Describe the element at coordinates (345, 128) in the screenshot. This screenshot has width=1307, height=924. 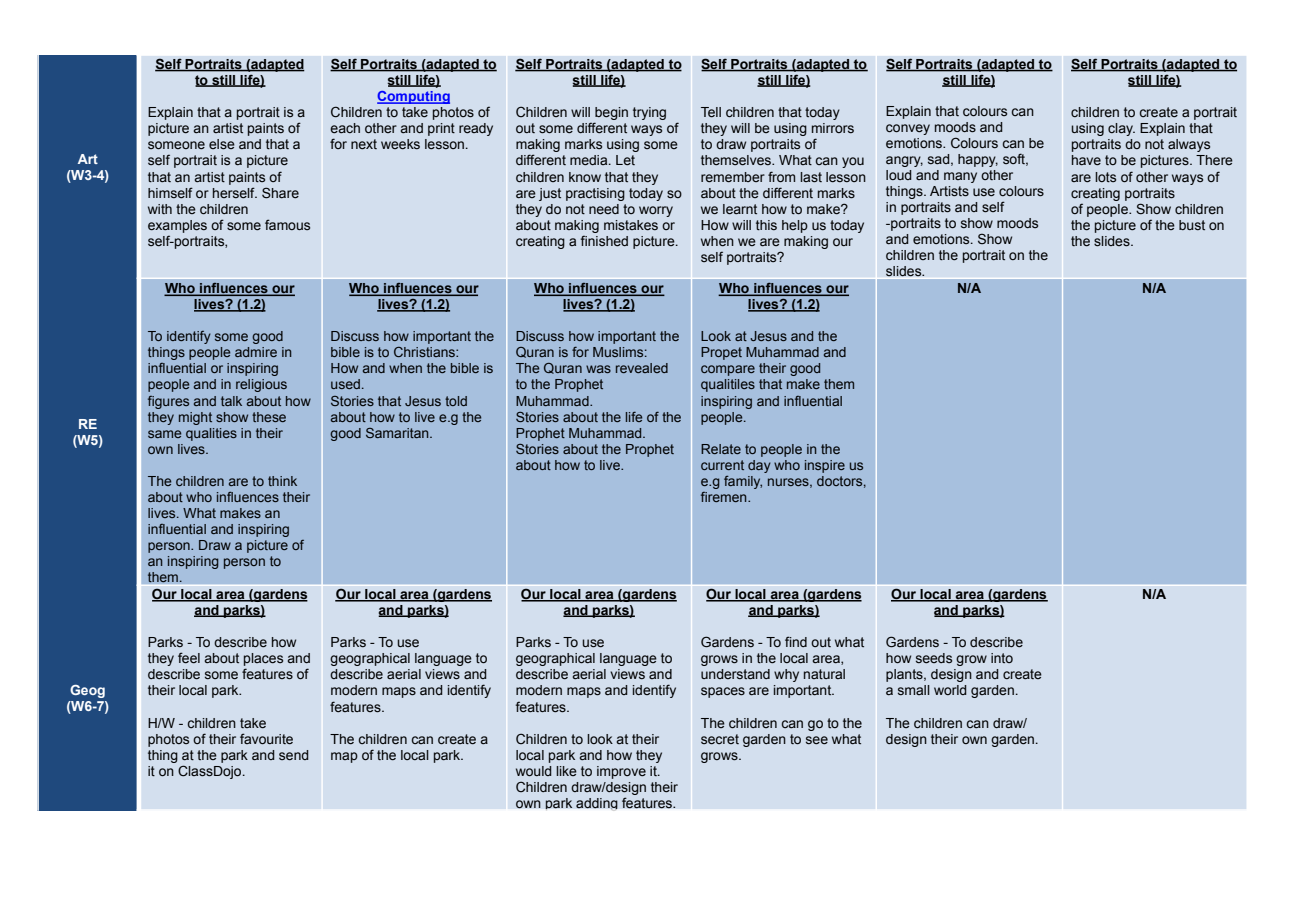
I see `each` at that location.
